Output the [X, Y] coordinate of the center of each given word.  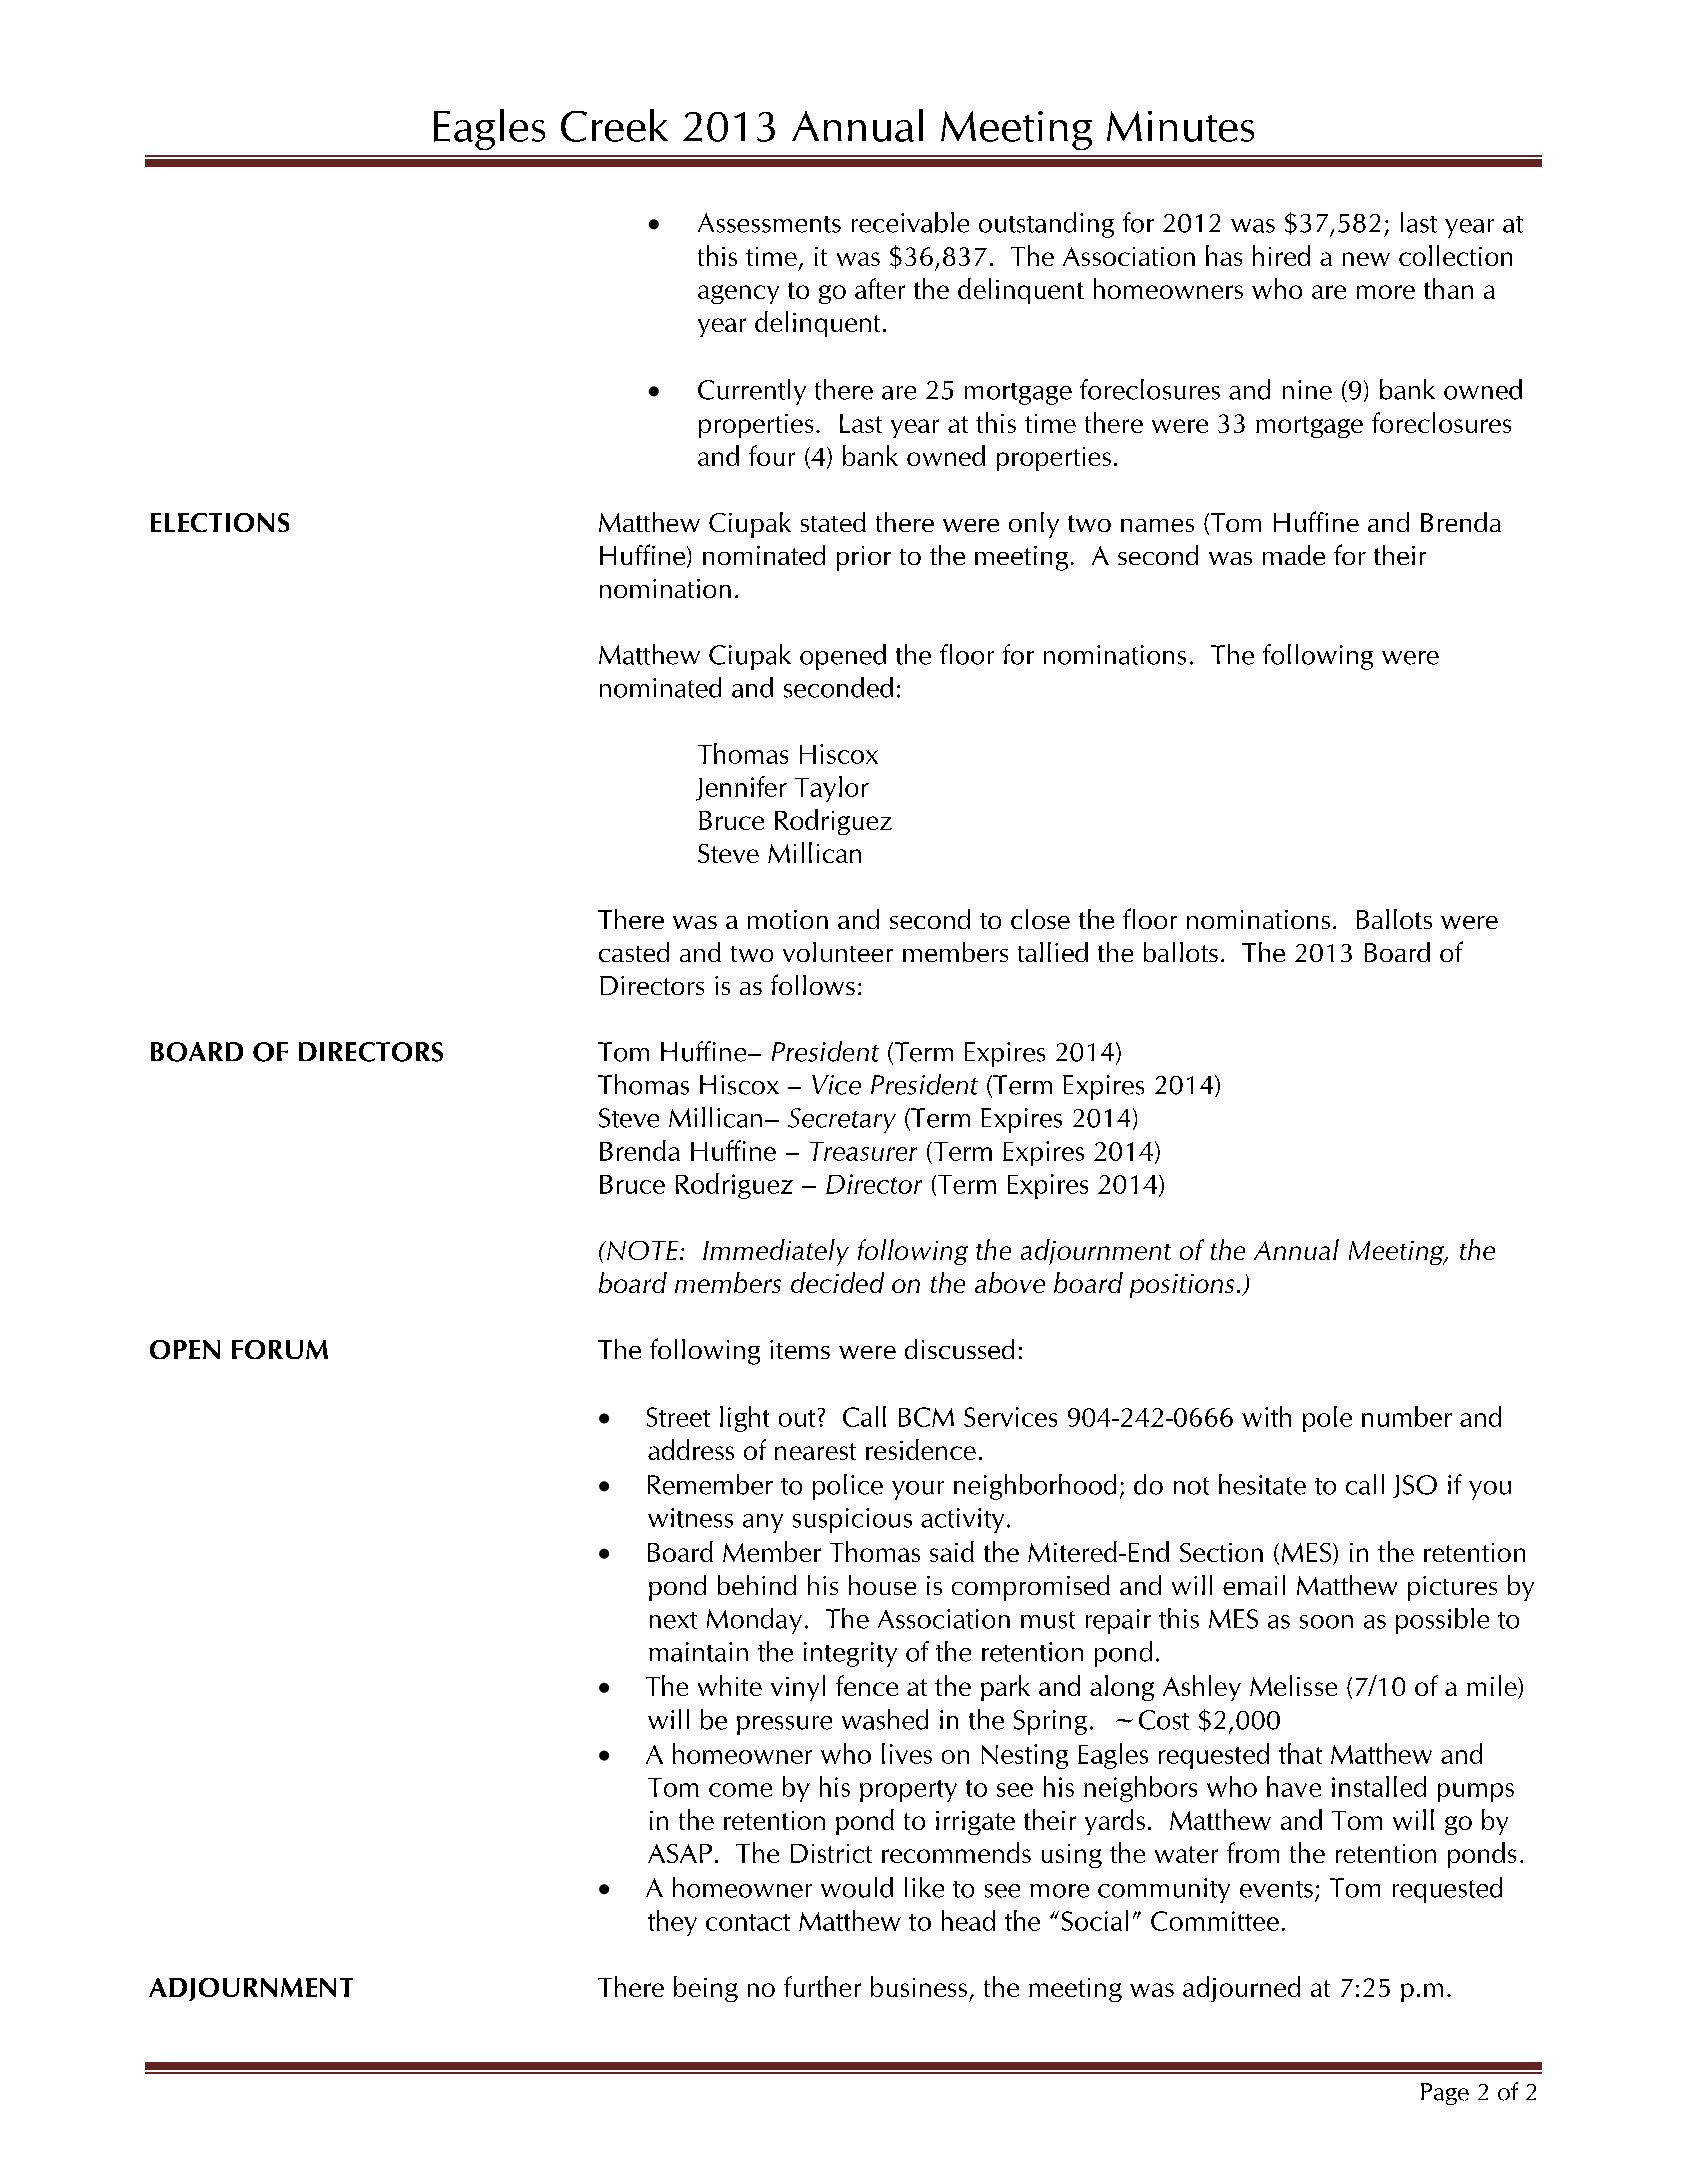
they [672, 1923]
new [1366, 259]
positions [1182, 1286]
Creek [614, 125]
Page [1445, 2094]
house [882, 1585]
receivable [910, 222]
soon [1326, 1622]
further [822, 1986]
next [673, 1620]
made [1294, 555]
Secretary [842, 1120]
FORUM [280, 1349]
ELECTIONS [220, 522]
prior [864, 558]
